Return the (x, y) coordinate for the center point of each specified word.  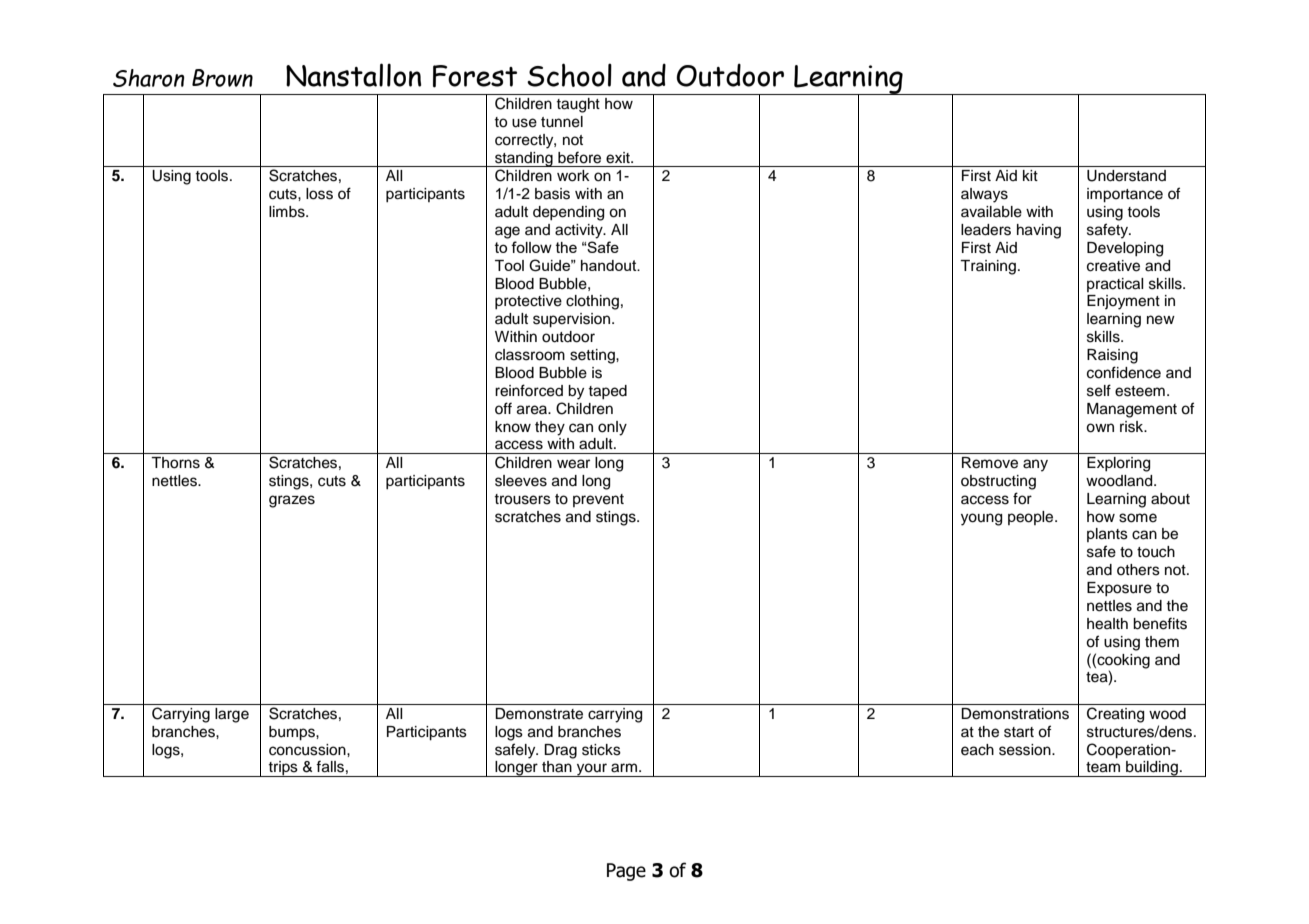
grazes (292, 501)
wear (573, 464)
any (1035, 465)
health (1107, 624)
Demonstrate (539, 714)
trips (283, 769)
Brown (222, 78)
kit (1030, 175)
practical (1115, 285)
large (232, 715)
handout (610, 265)
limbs (288, 212)
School (569, 75)
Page (626, 872)
